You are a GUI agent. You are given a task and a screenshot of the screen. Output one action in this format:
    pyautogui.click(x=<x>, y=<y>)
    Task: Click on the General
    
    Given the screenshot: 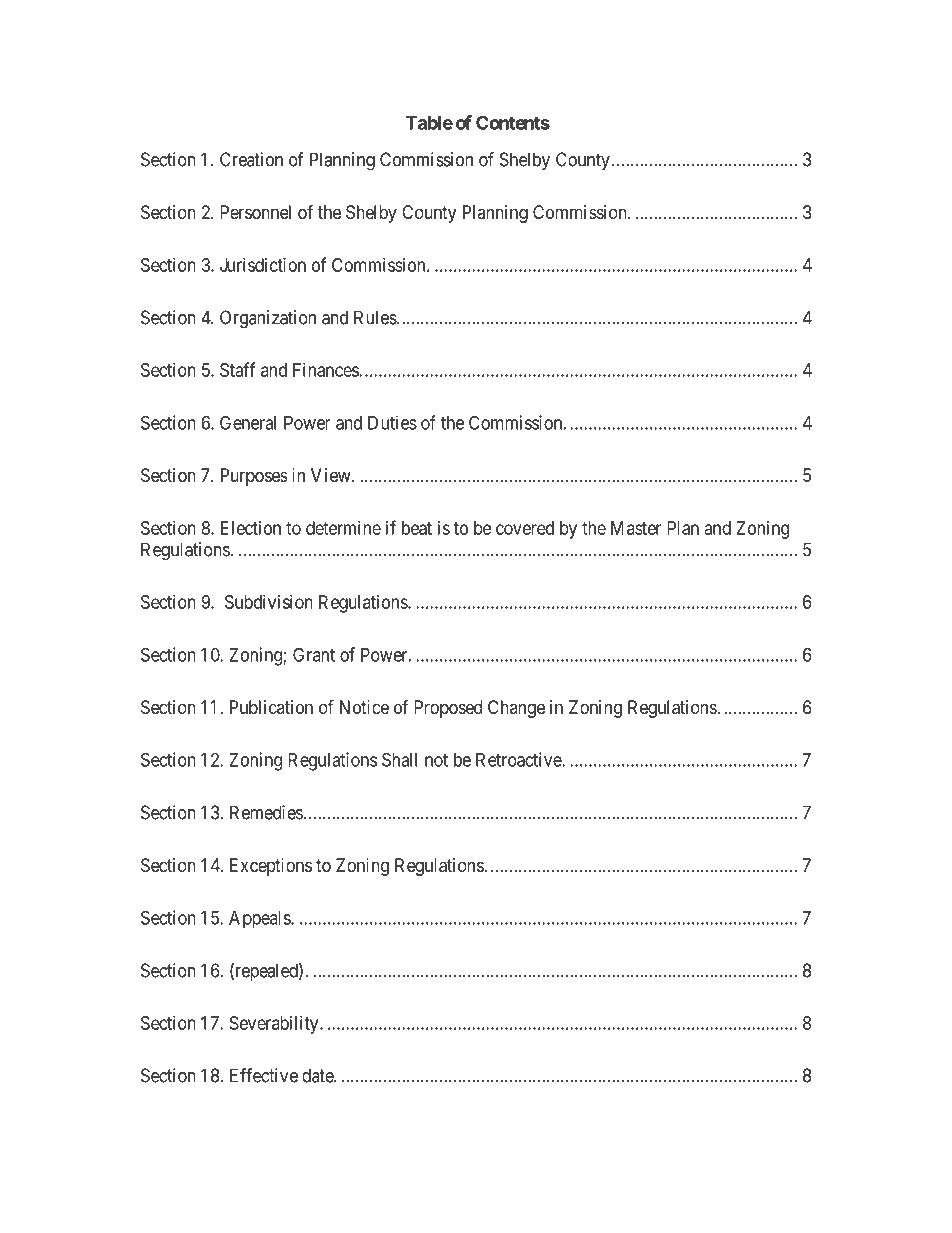 What is the action you would take?
    pyautogui.click(x=248, y=422)
